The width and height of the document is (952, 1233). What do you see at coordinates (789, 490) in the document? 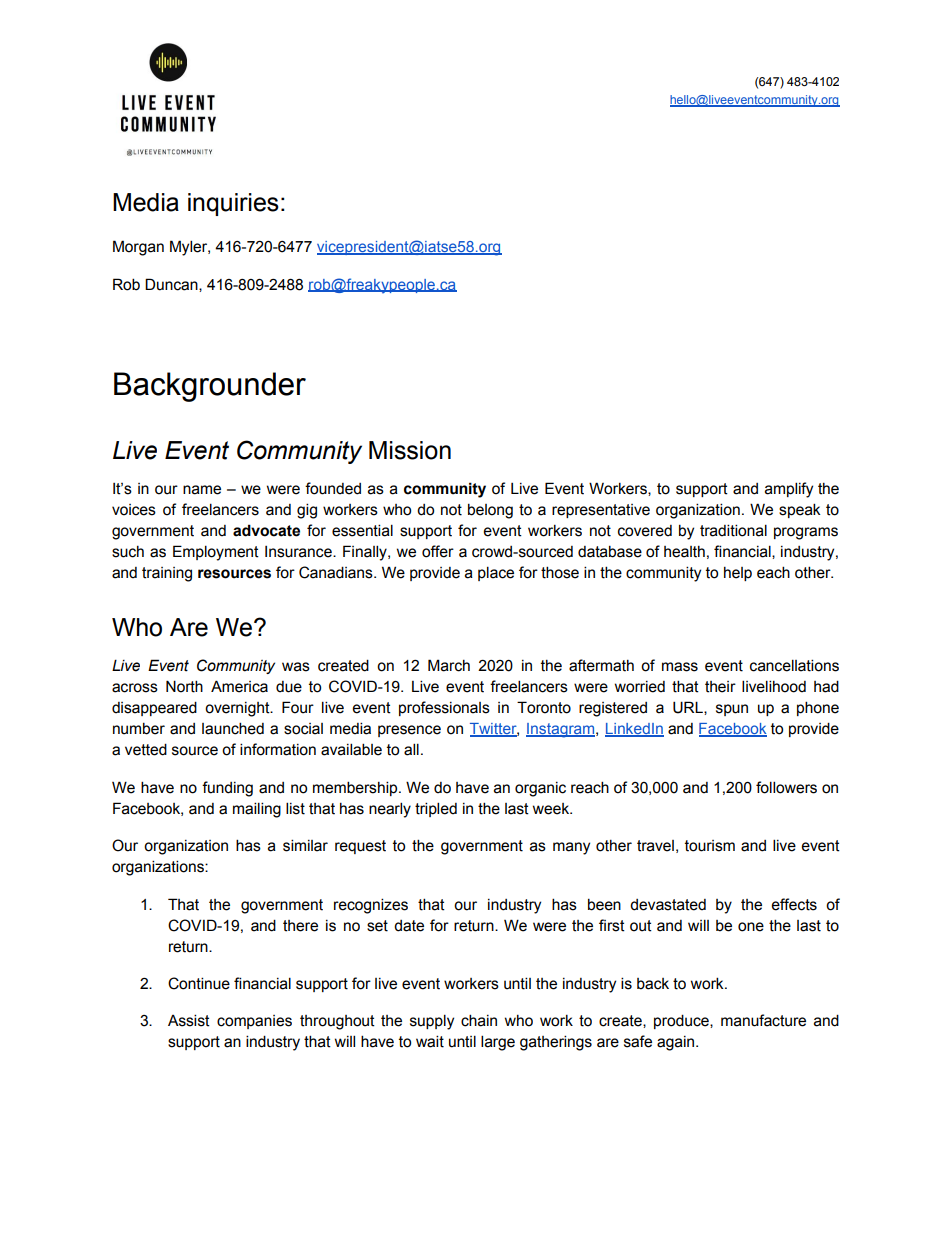
I see `amplify` at bounding box center [789, 490].
